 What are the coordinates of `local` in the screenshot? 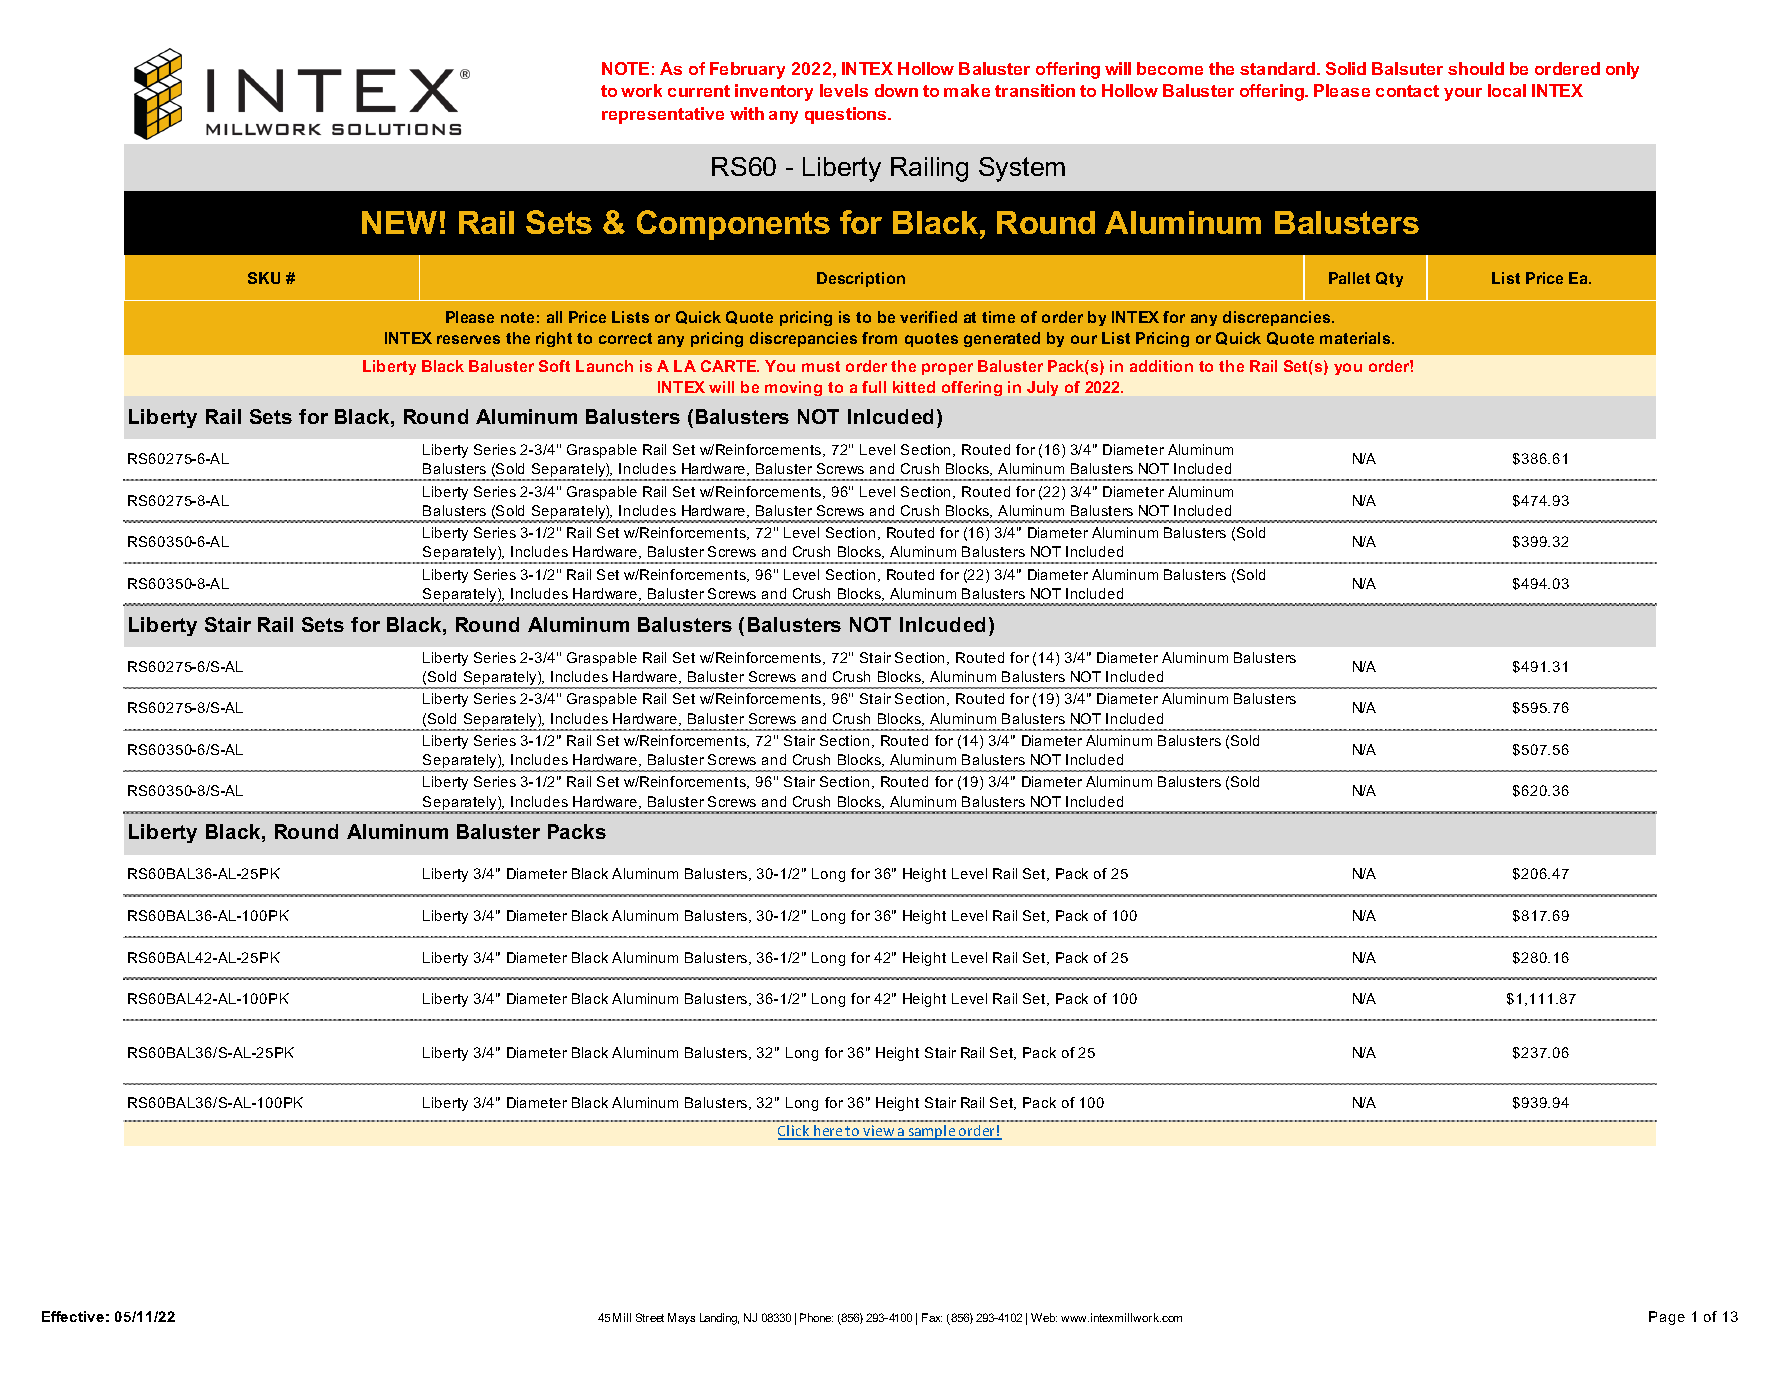 It's located at (1507, 90).
